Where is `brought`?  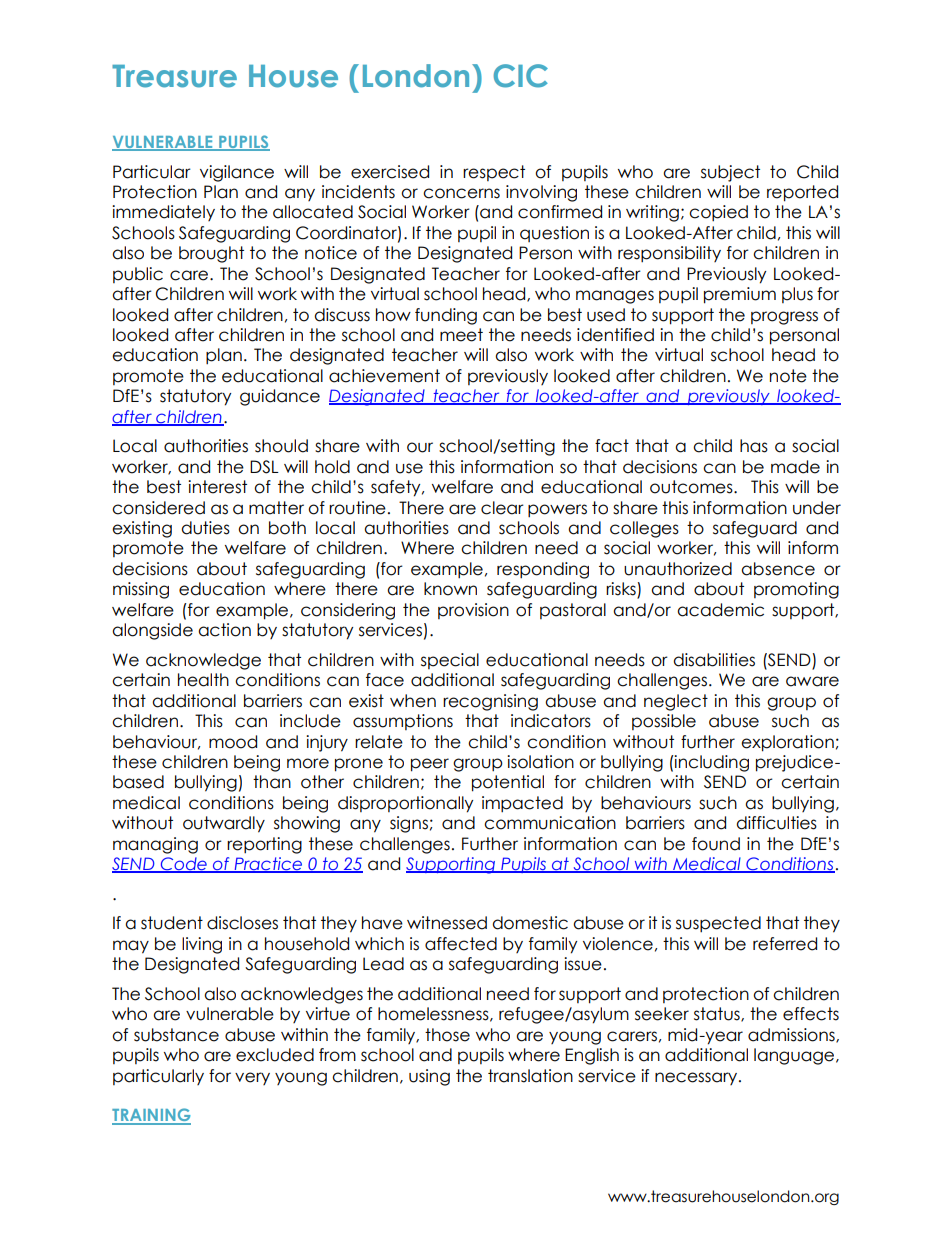
brought is located at coordinates (211, 254).
